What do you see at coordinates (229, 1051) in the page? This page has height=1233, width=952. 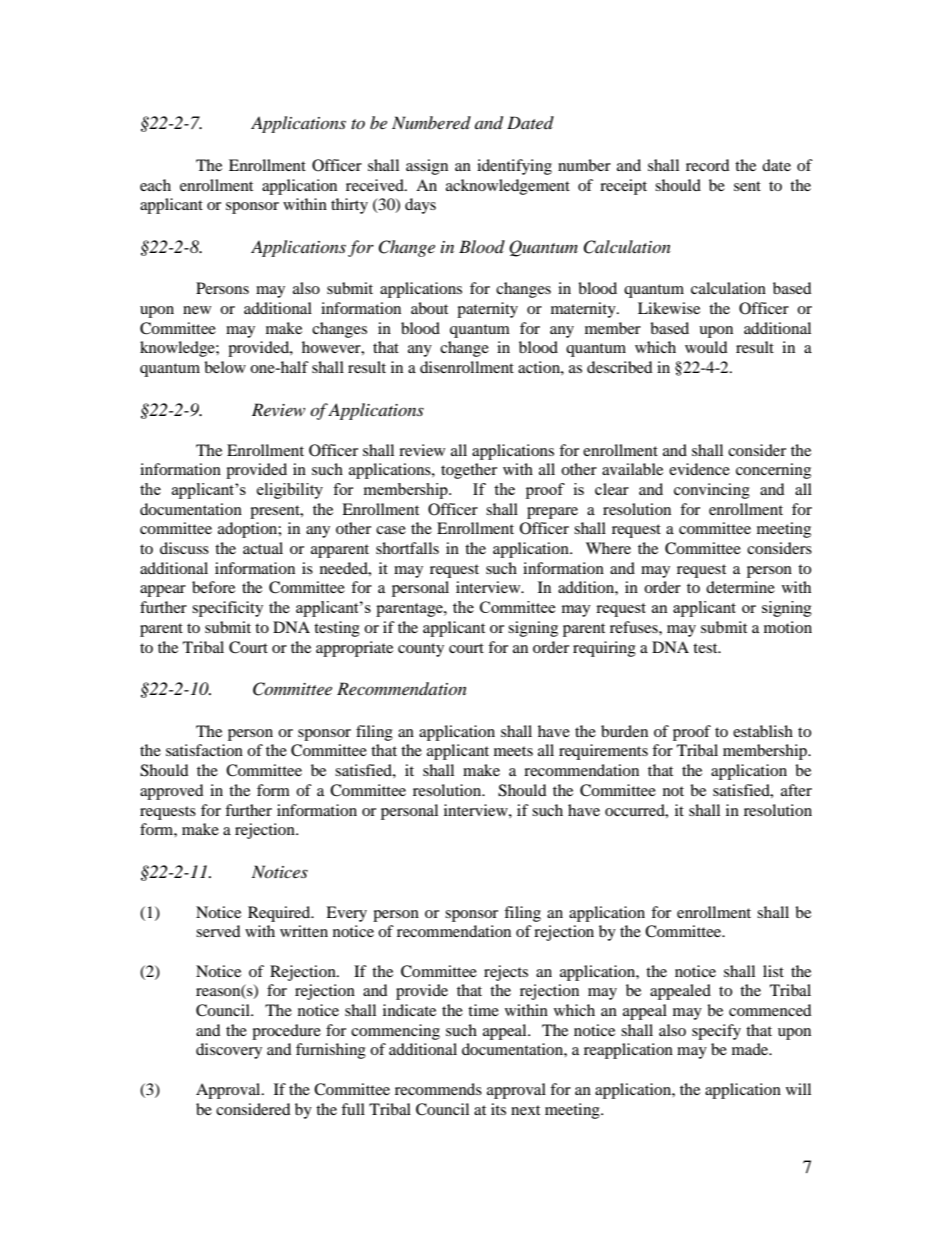 I see `discovery` at bounding box center [229, 1051].
